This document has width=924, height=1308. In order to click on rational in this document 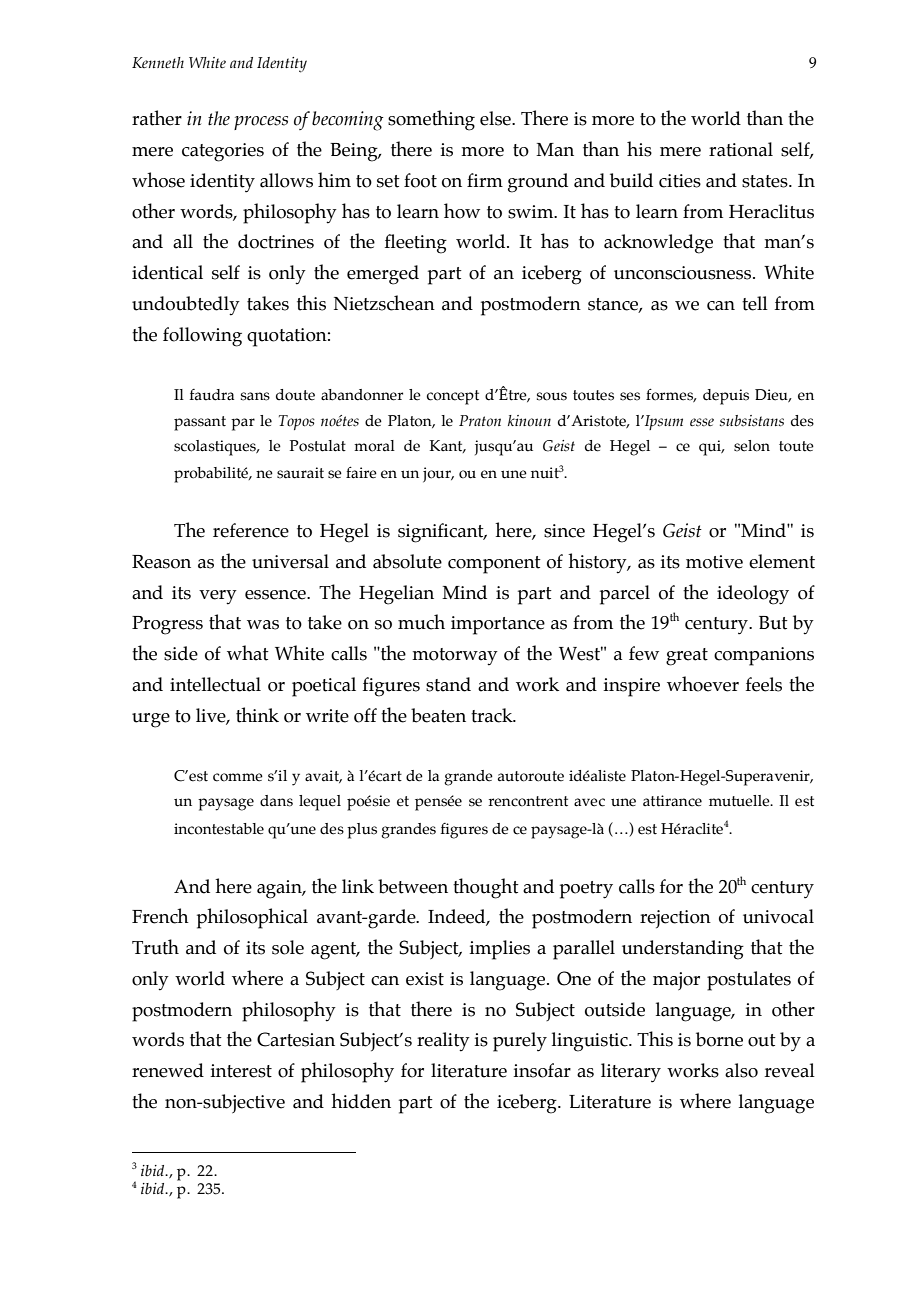, I will do `click(741, 149)`.
